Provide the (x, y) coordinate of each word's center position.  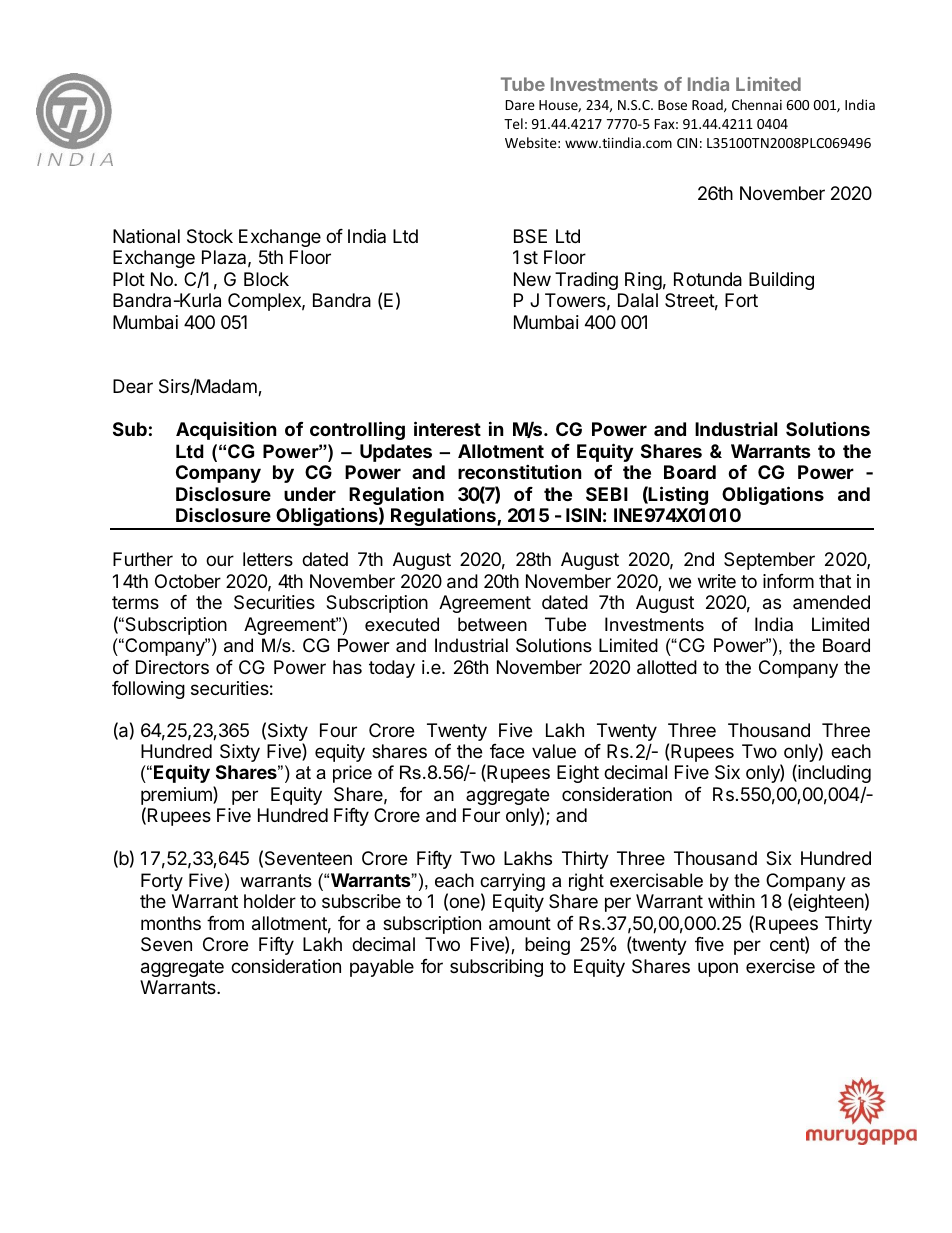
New (532, 279)
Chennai (757, 104)
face (507, 751)
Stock (210, 236)
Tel (513, 123)
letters (268, 559)
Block (266, 279)
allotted (667, 667)
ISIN (583, 515)
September (769, 561)
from (225, 923)
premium (177, 797)
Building (781, 281)
